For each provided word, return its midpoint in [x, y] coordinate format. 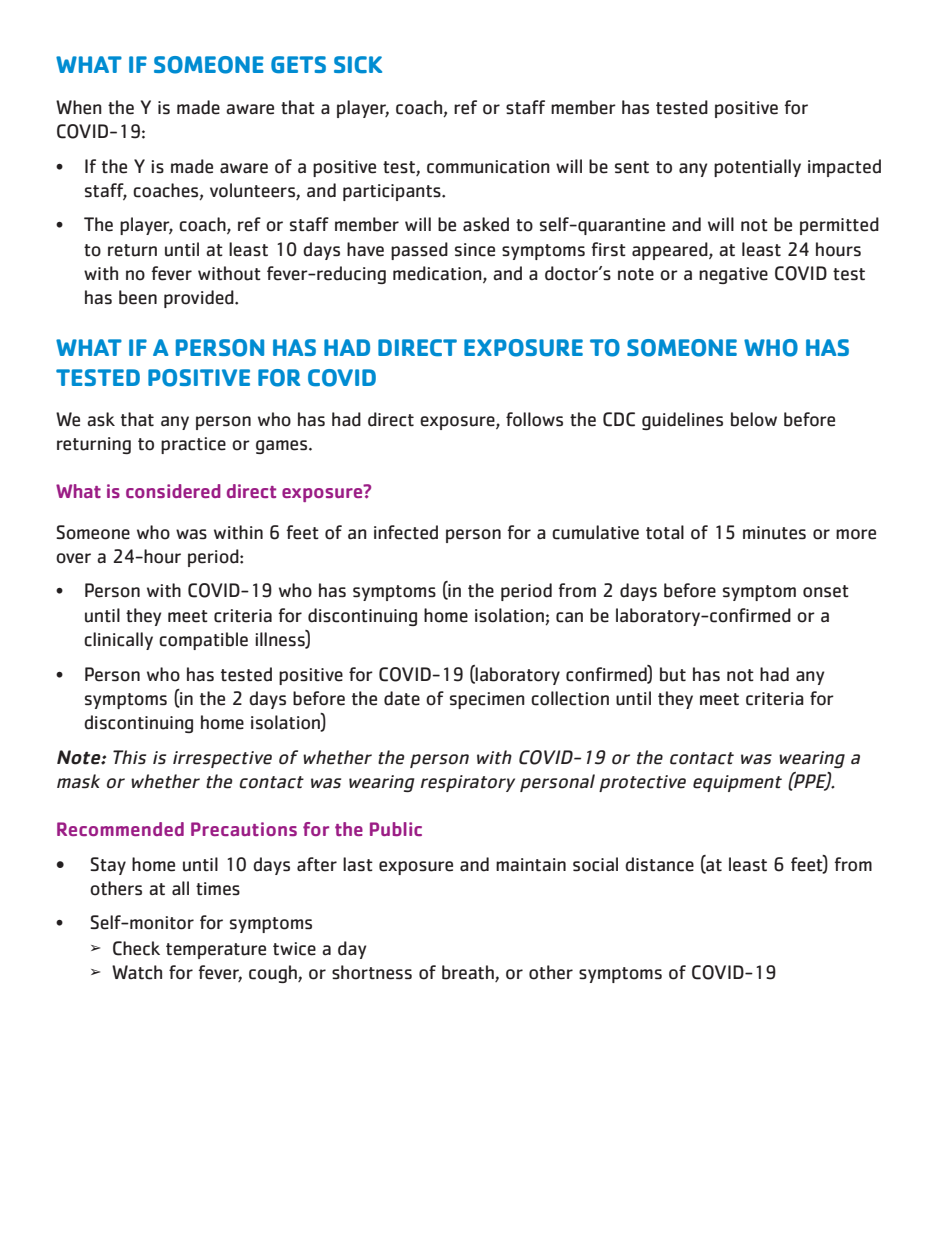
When [79, 107]
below [754, 419]
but [673, 674]
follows [534, 419]
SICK [358, 65]
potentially [757, 168]
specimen [487, 700]
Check [136, 948]
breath [469, 973]
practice [193, 445]
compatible [203, 641]
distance [659, 864]
